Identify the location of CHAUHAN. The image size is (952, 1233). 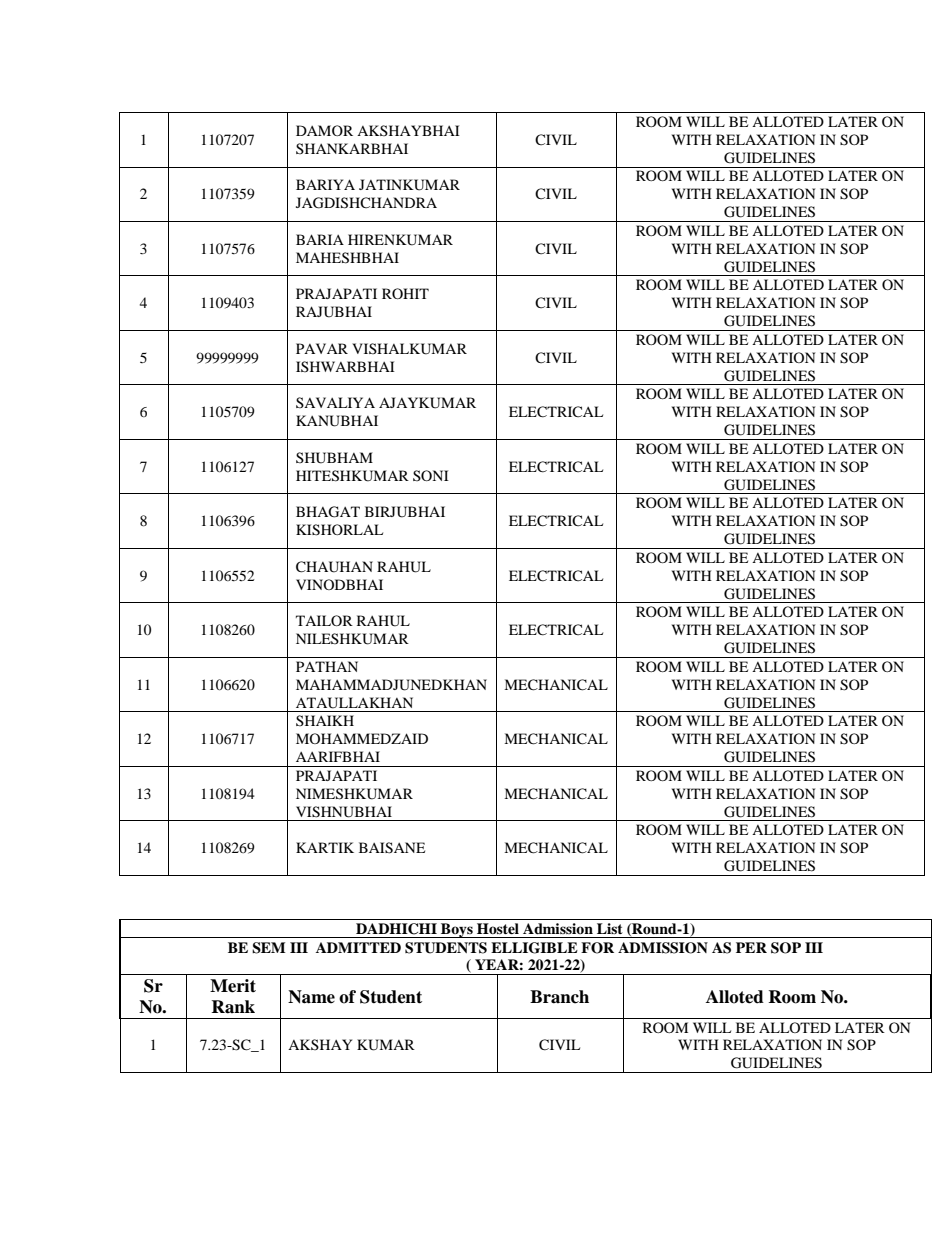
(334, 567).
